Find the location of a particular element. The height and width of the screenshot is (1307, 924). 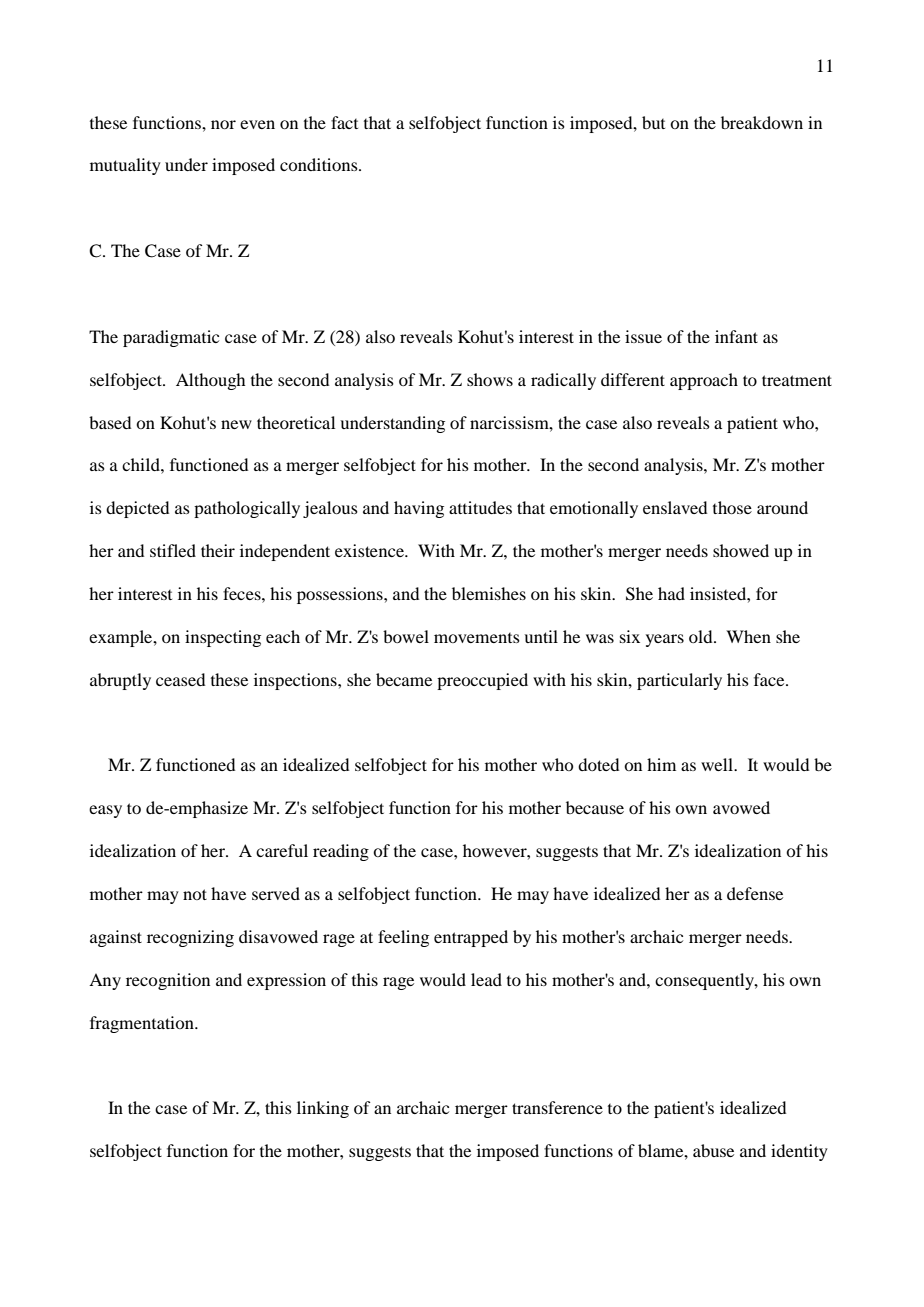

attitudes is located at coordinates (480, 507).
